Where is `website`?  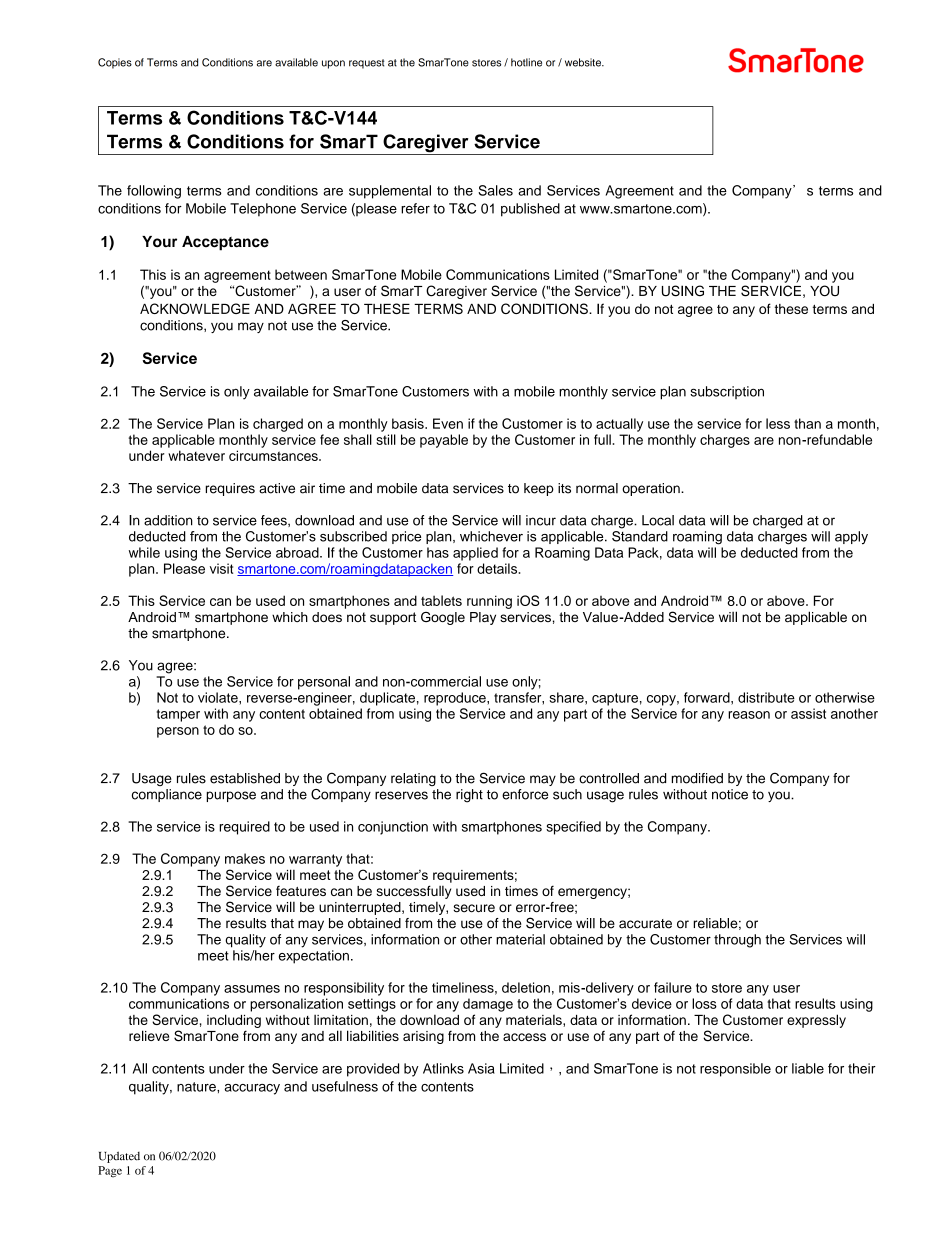 website is located at coordinates (584, 62).
